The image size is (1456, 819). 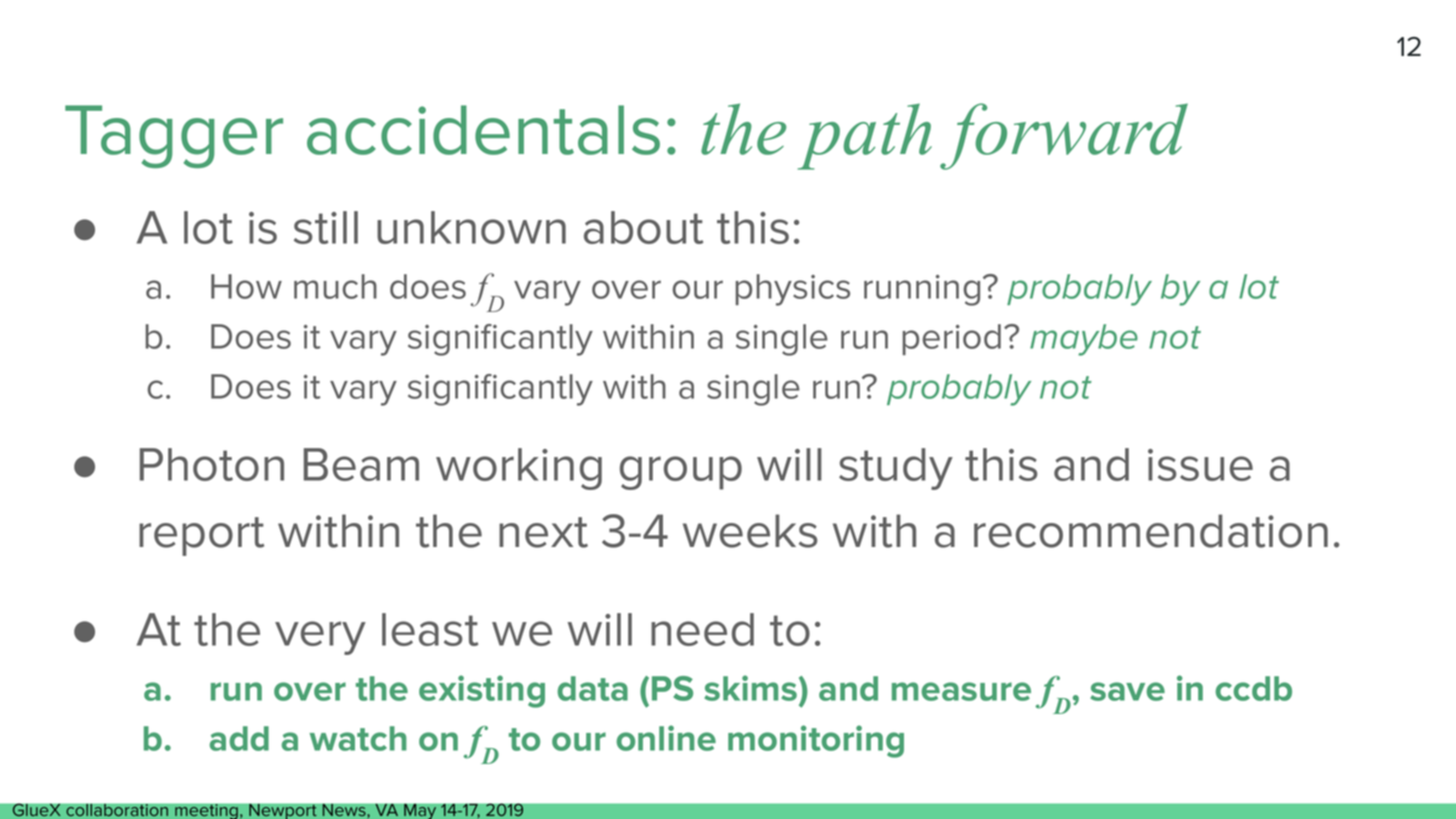 What do you see at coordinates (681, 473) in the page?
I see `group` at bounding box center [681, 473].
